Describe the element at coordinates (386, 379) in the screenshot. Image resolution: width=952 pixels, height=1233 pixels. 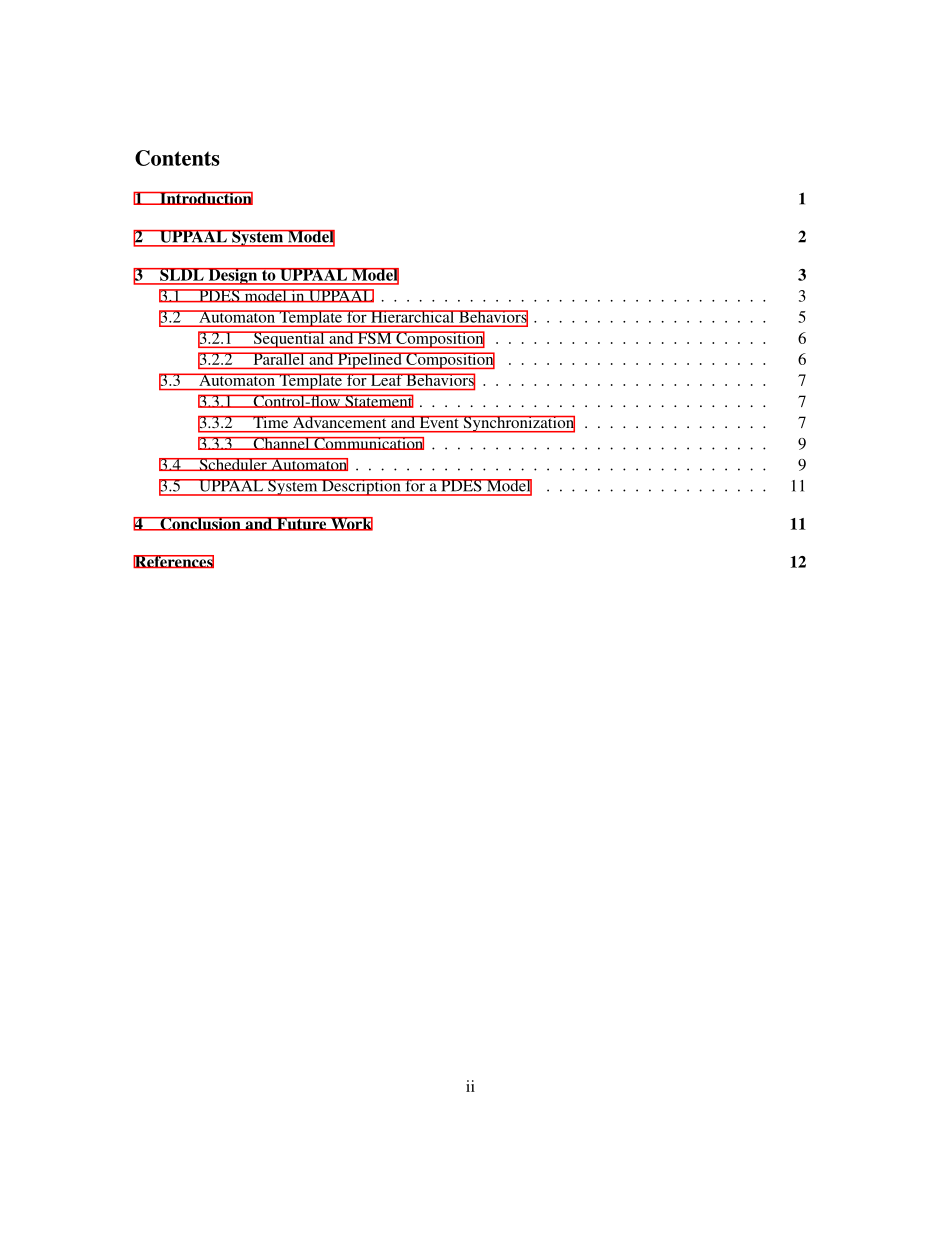
I see `Leaf` at that location.
